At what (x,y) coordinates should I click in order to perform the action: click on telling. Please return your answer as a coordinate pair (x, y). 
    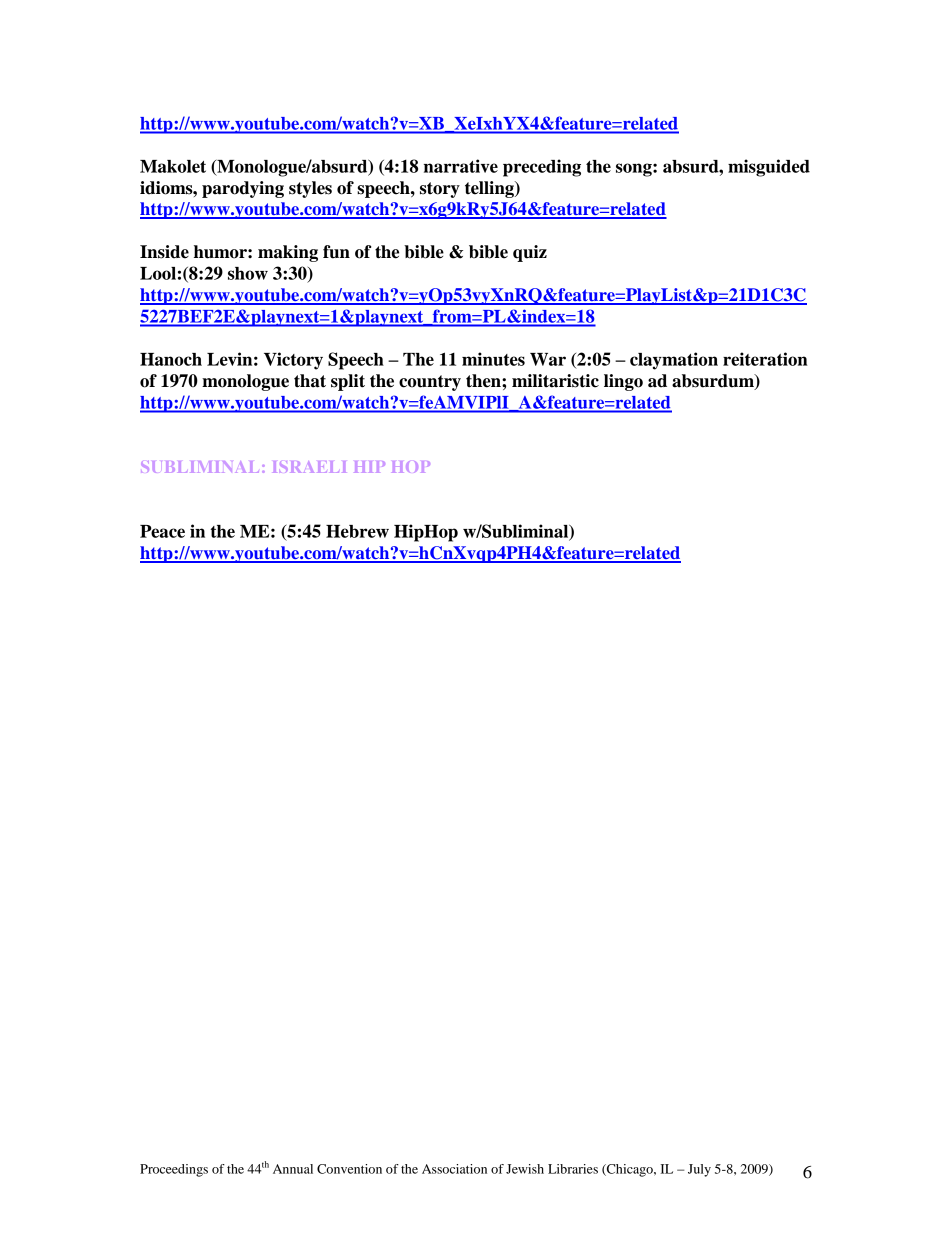
    Looking at the image, I should click on (490, 189).
